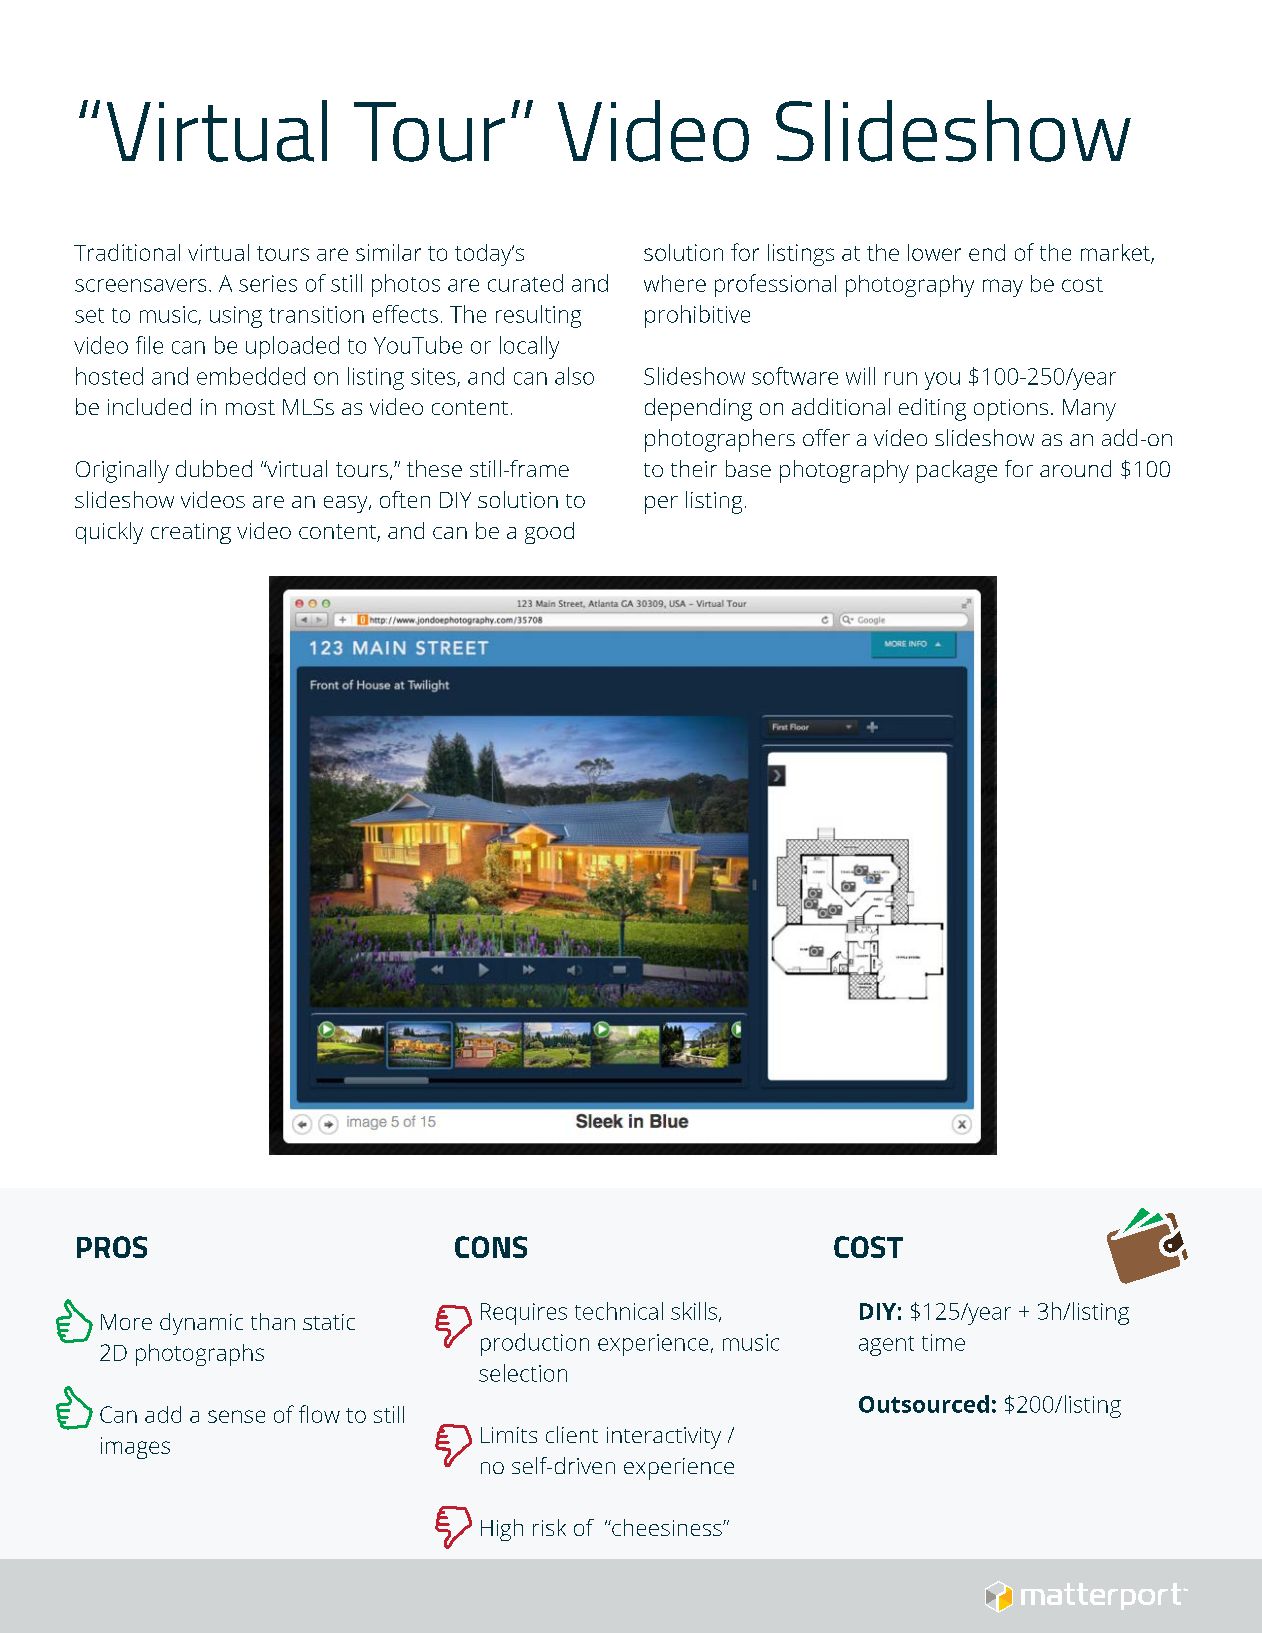 Image resolution: width=1262 pixels, height=1633 pixels. What do you see at coordinates (957, 471) in the image?
I see `package` at bounding box center [957, 471].
